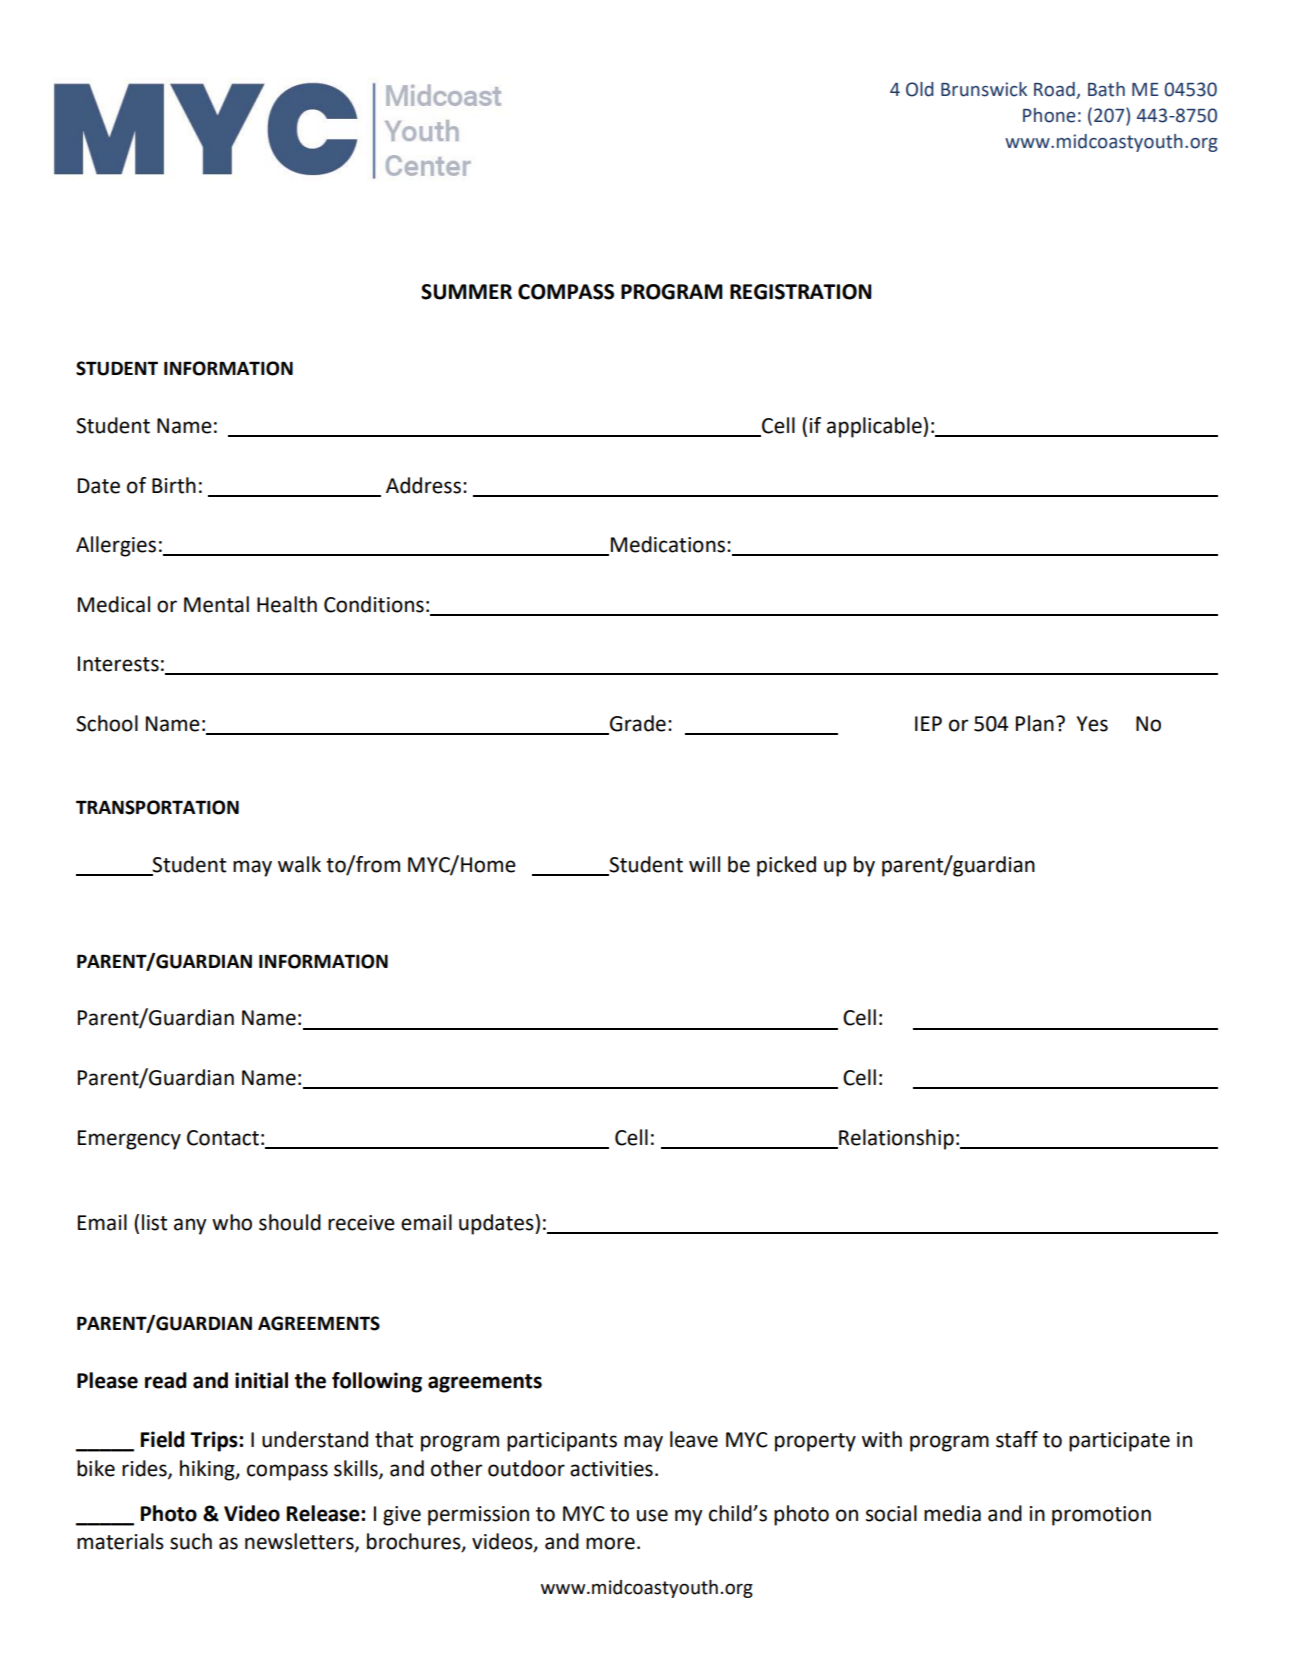 The width and height of the document is (1294, 1675). What do you see at coordinates (704, 864) in the document?
I see `will` at bounding box center [704, 864].
